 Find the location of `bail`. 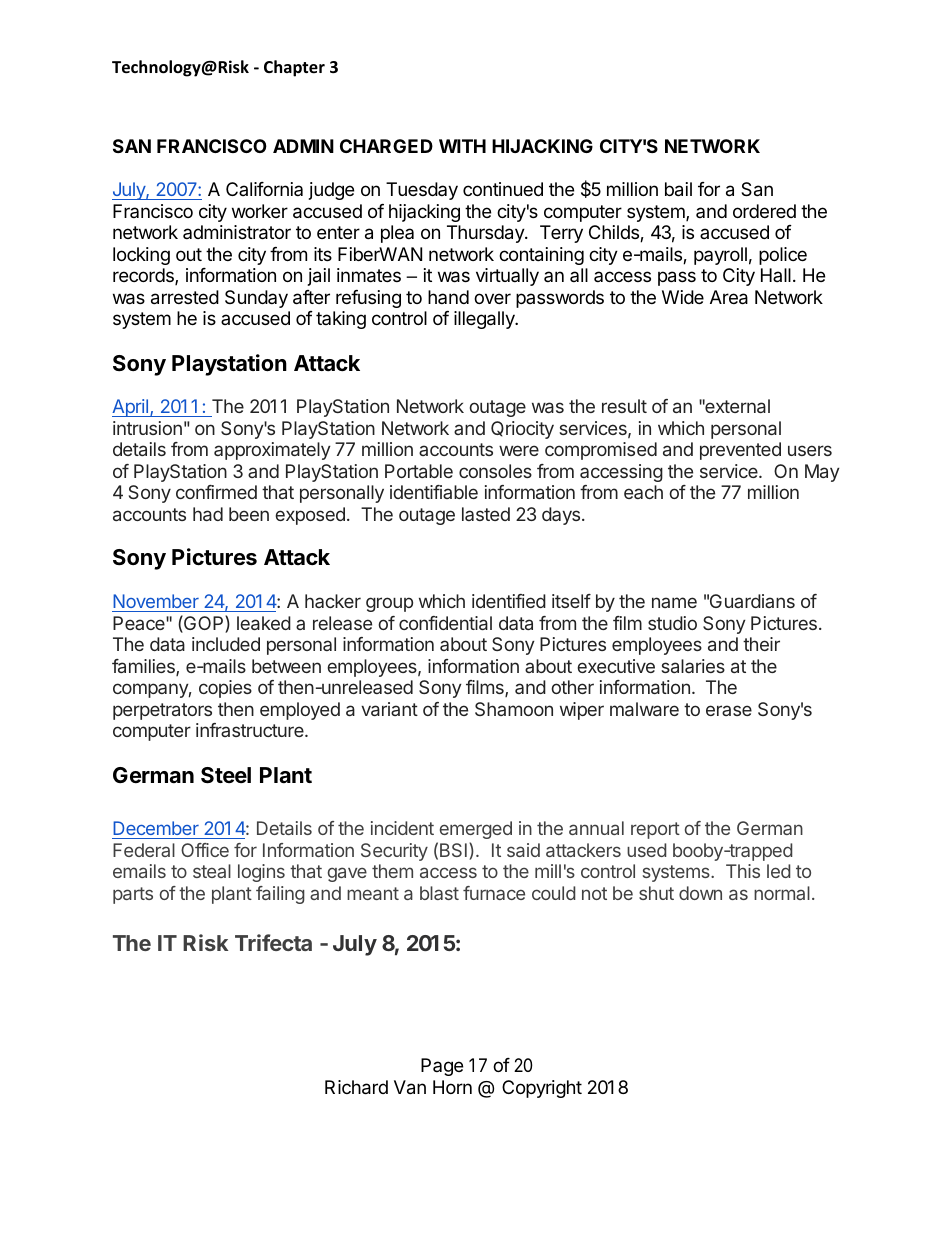

bail is located at coordinates (678, 189).
